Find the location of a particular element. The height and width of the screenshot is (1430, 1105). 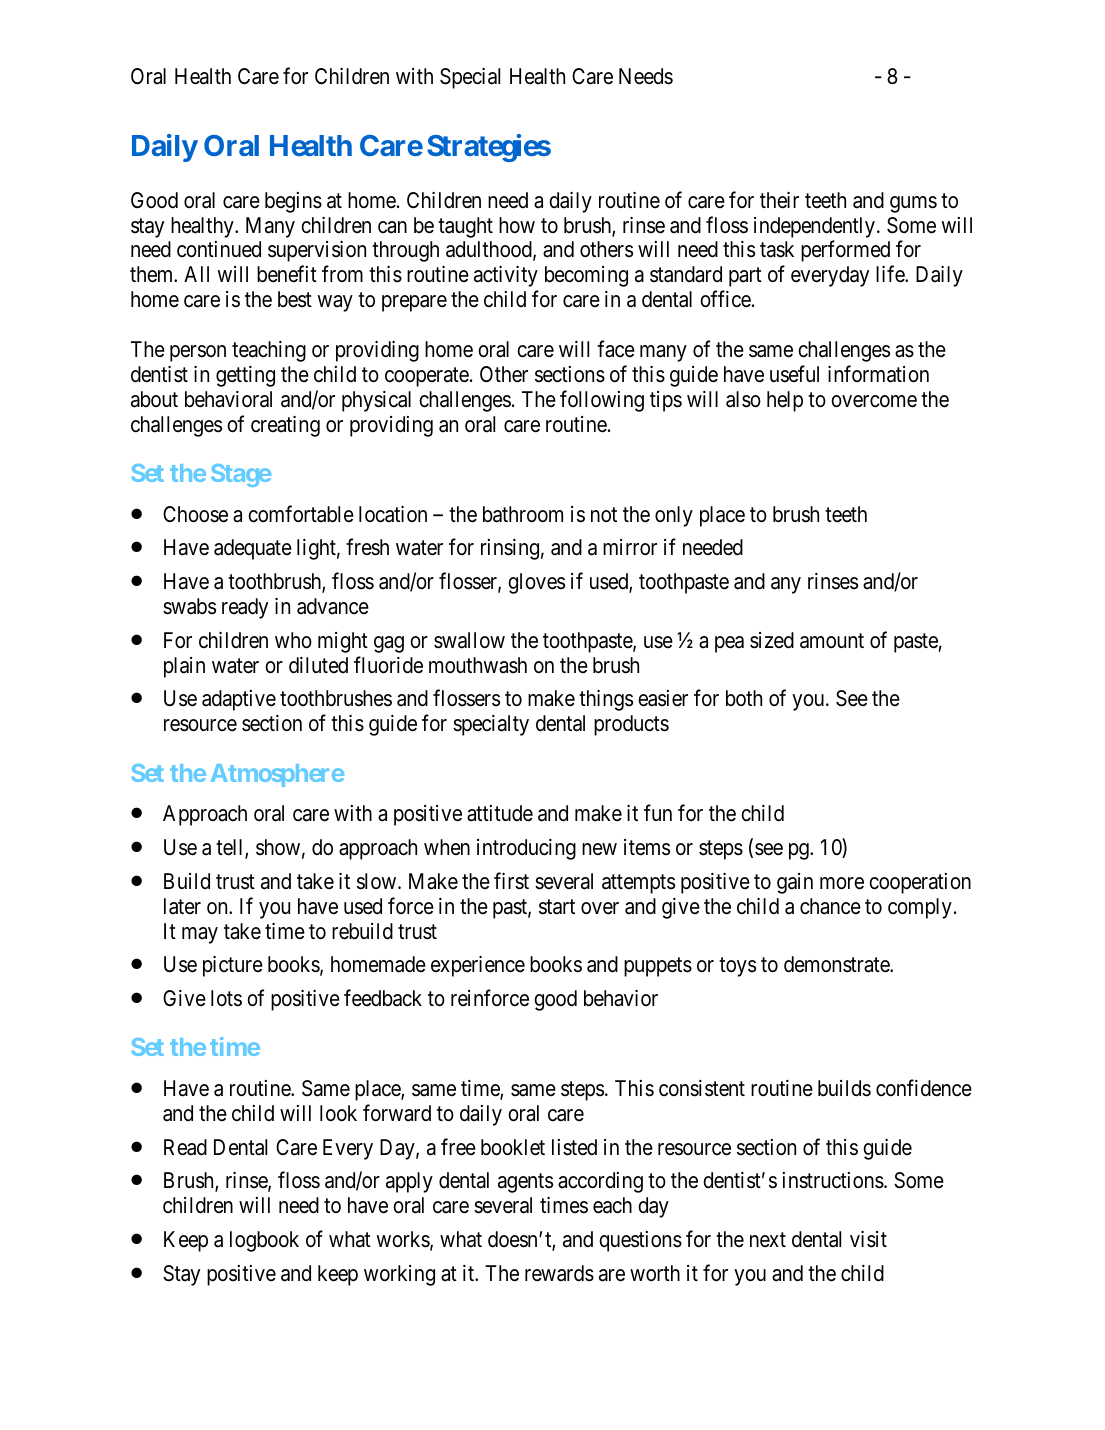

Choose is located at coordinates (195, 514).
